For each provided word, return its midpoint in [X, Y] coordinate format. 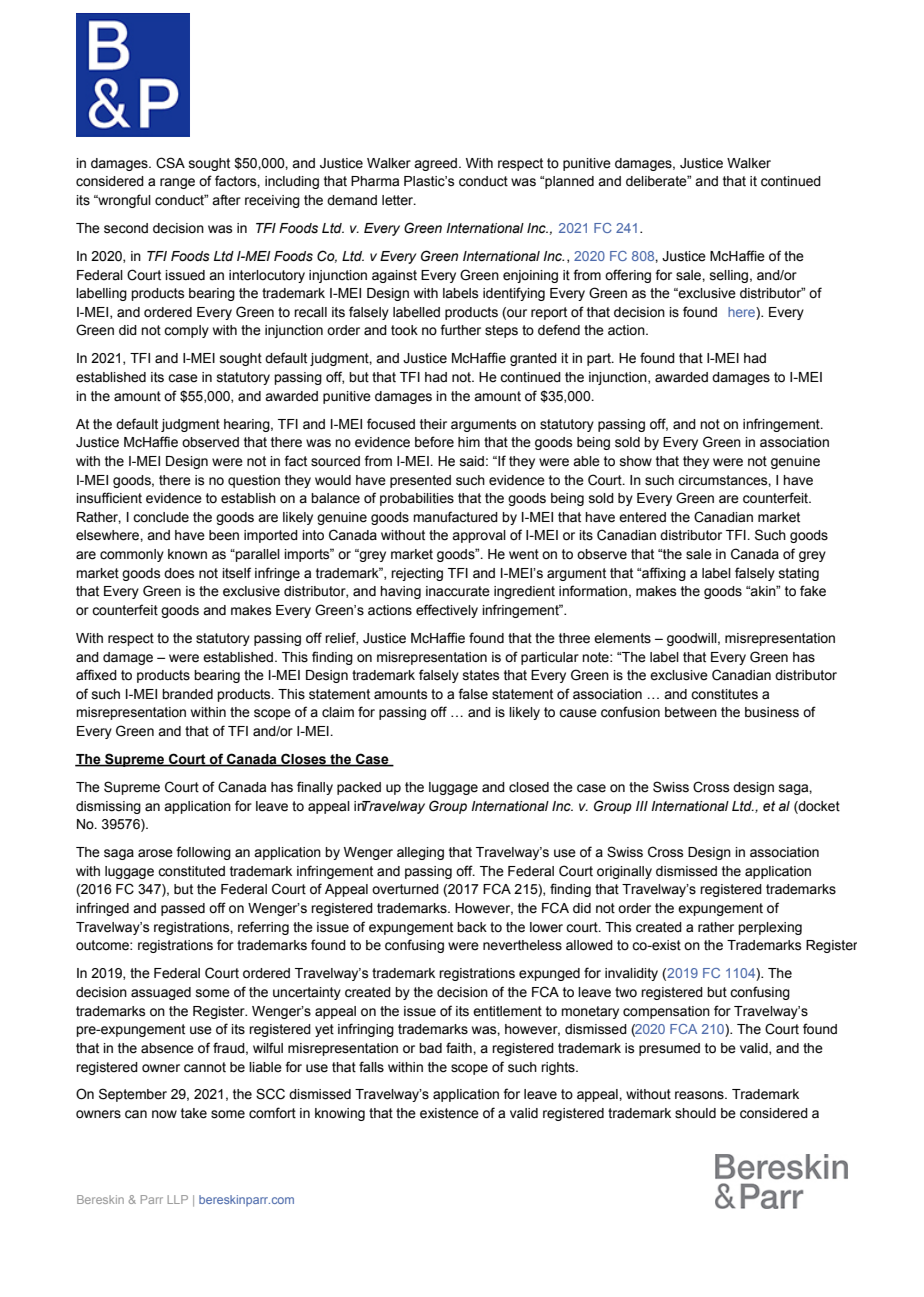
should [695, 1113]
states [481, 675]
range [177, 183]
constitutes [724, 694]
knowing [340, 1114]
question [254, 481]
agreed [435, 164]
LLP [178, 1199]
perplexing [770, 928]
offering [628, 276]
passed [183, 909]
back [472, 927]
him [469, 442]
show [636, 461]
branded [187, 694]
